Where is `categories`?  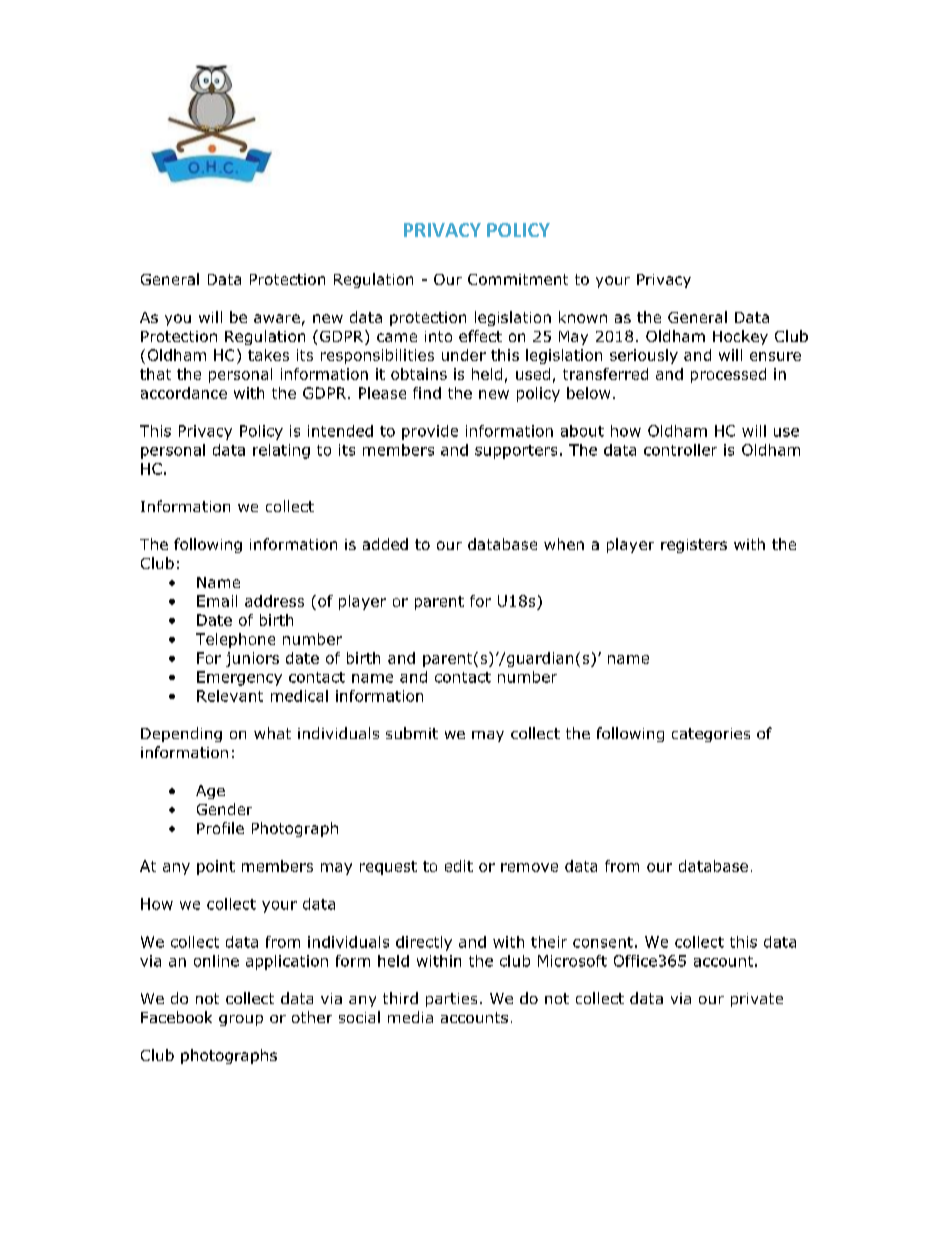 categories is located at coordinates (711, 735).
